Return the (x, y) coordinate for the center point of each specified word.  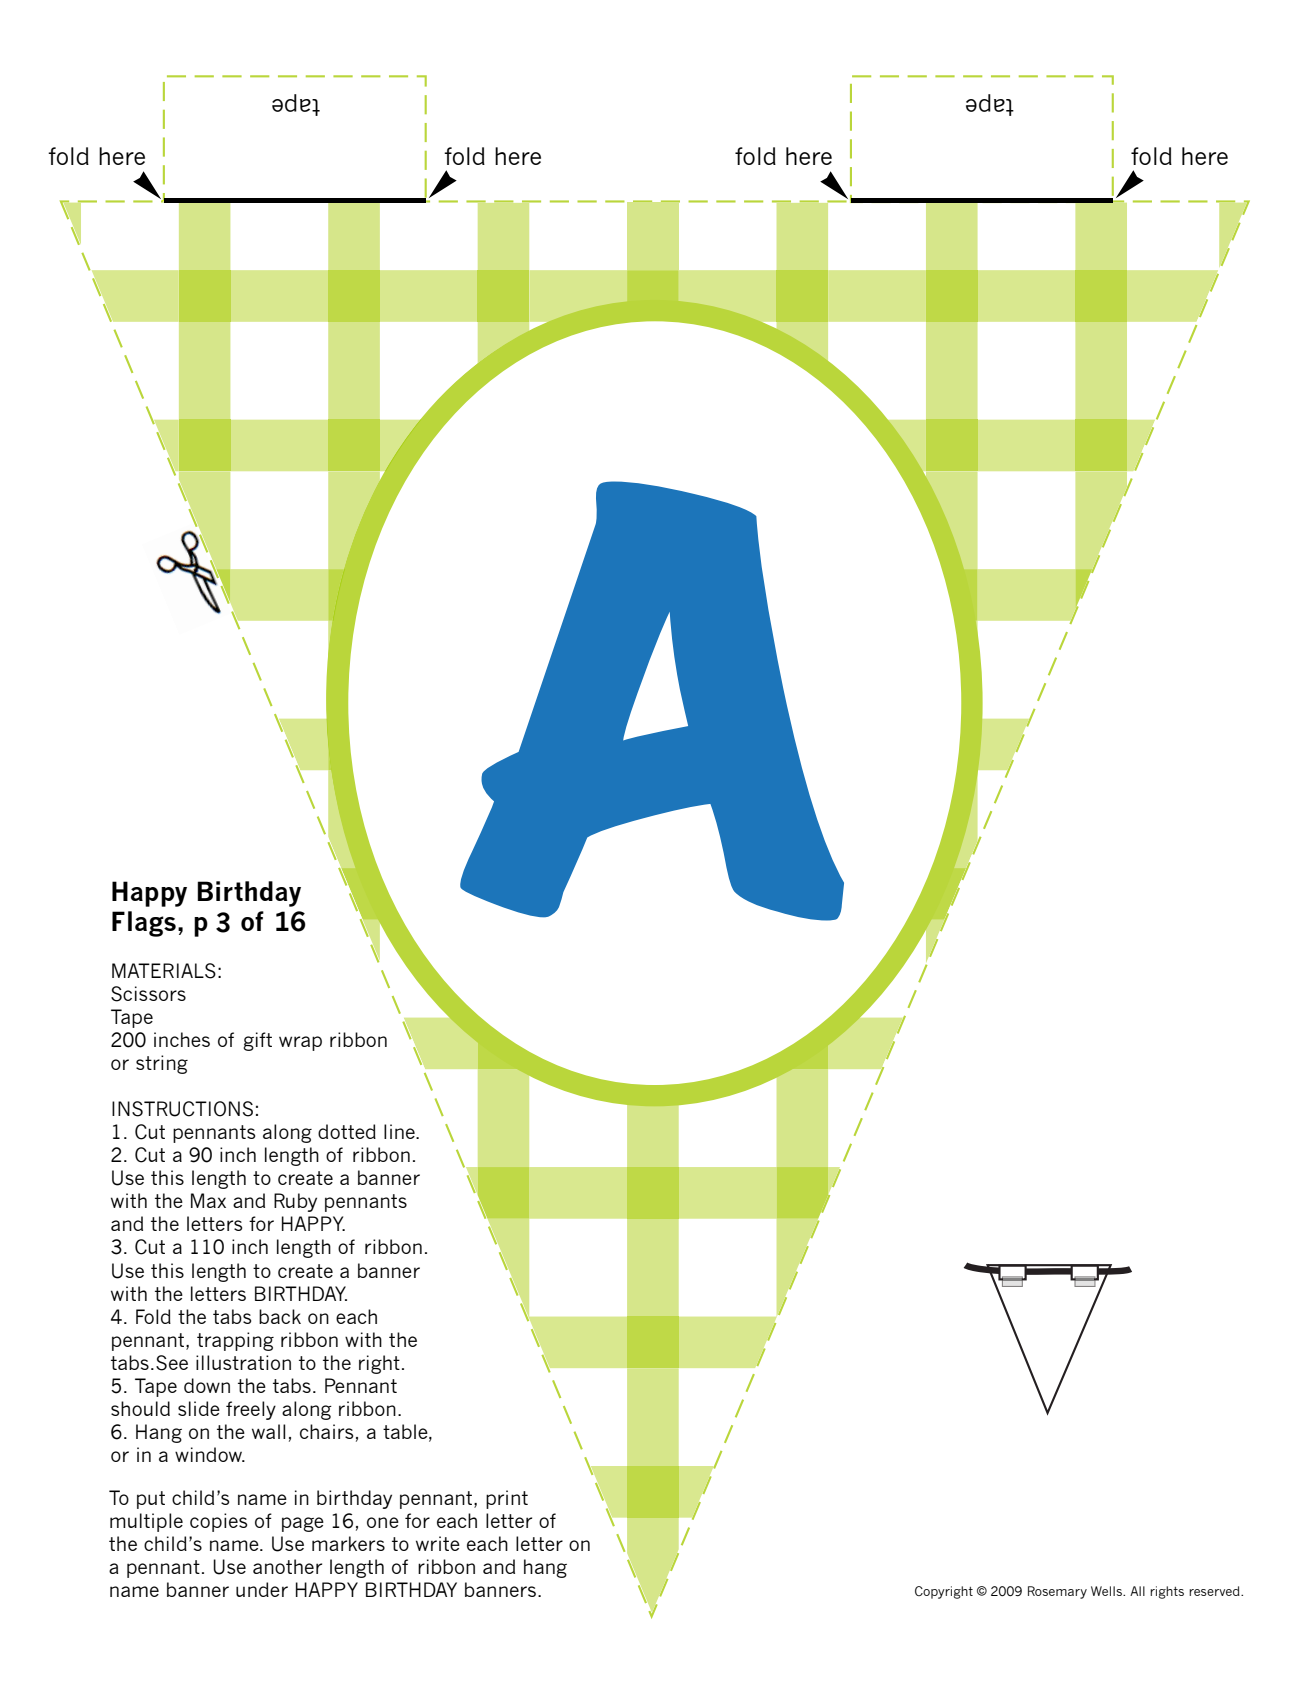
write (438, 1543)
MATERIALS (164, 971)
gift (257, 1041)
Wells (1107, 1591)
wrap (300, 1043)
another (287, 1566)
